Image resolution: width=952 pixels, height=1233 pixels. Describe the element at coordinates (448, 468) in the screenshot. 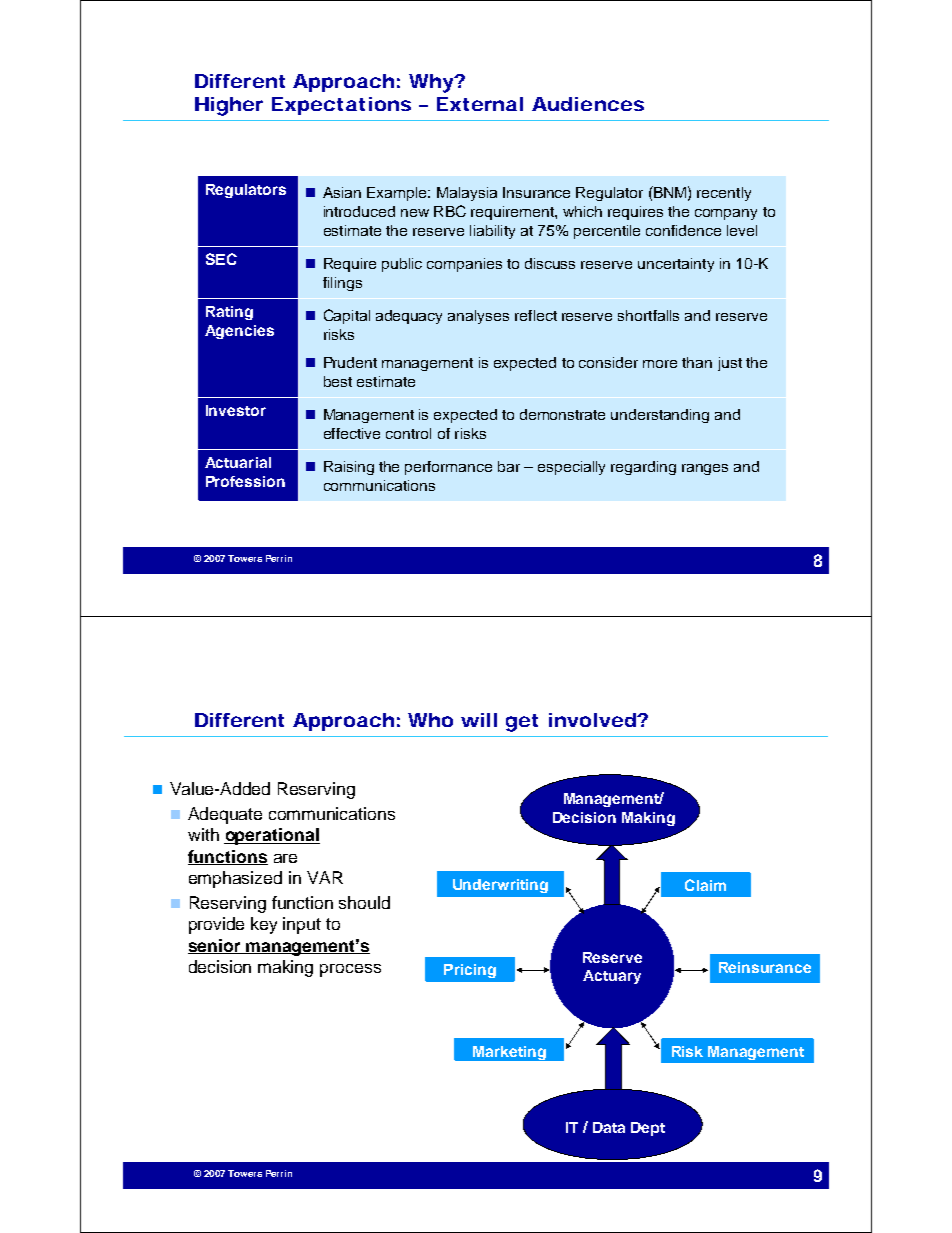

I see `performance` at that location.
